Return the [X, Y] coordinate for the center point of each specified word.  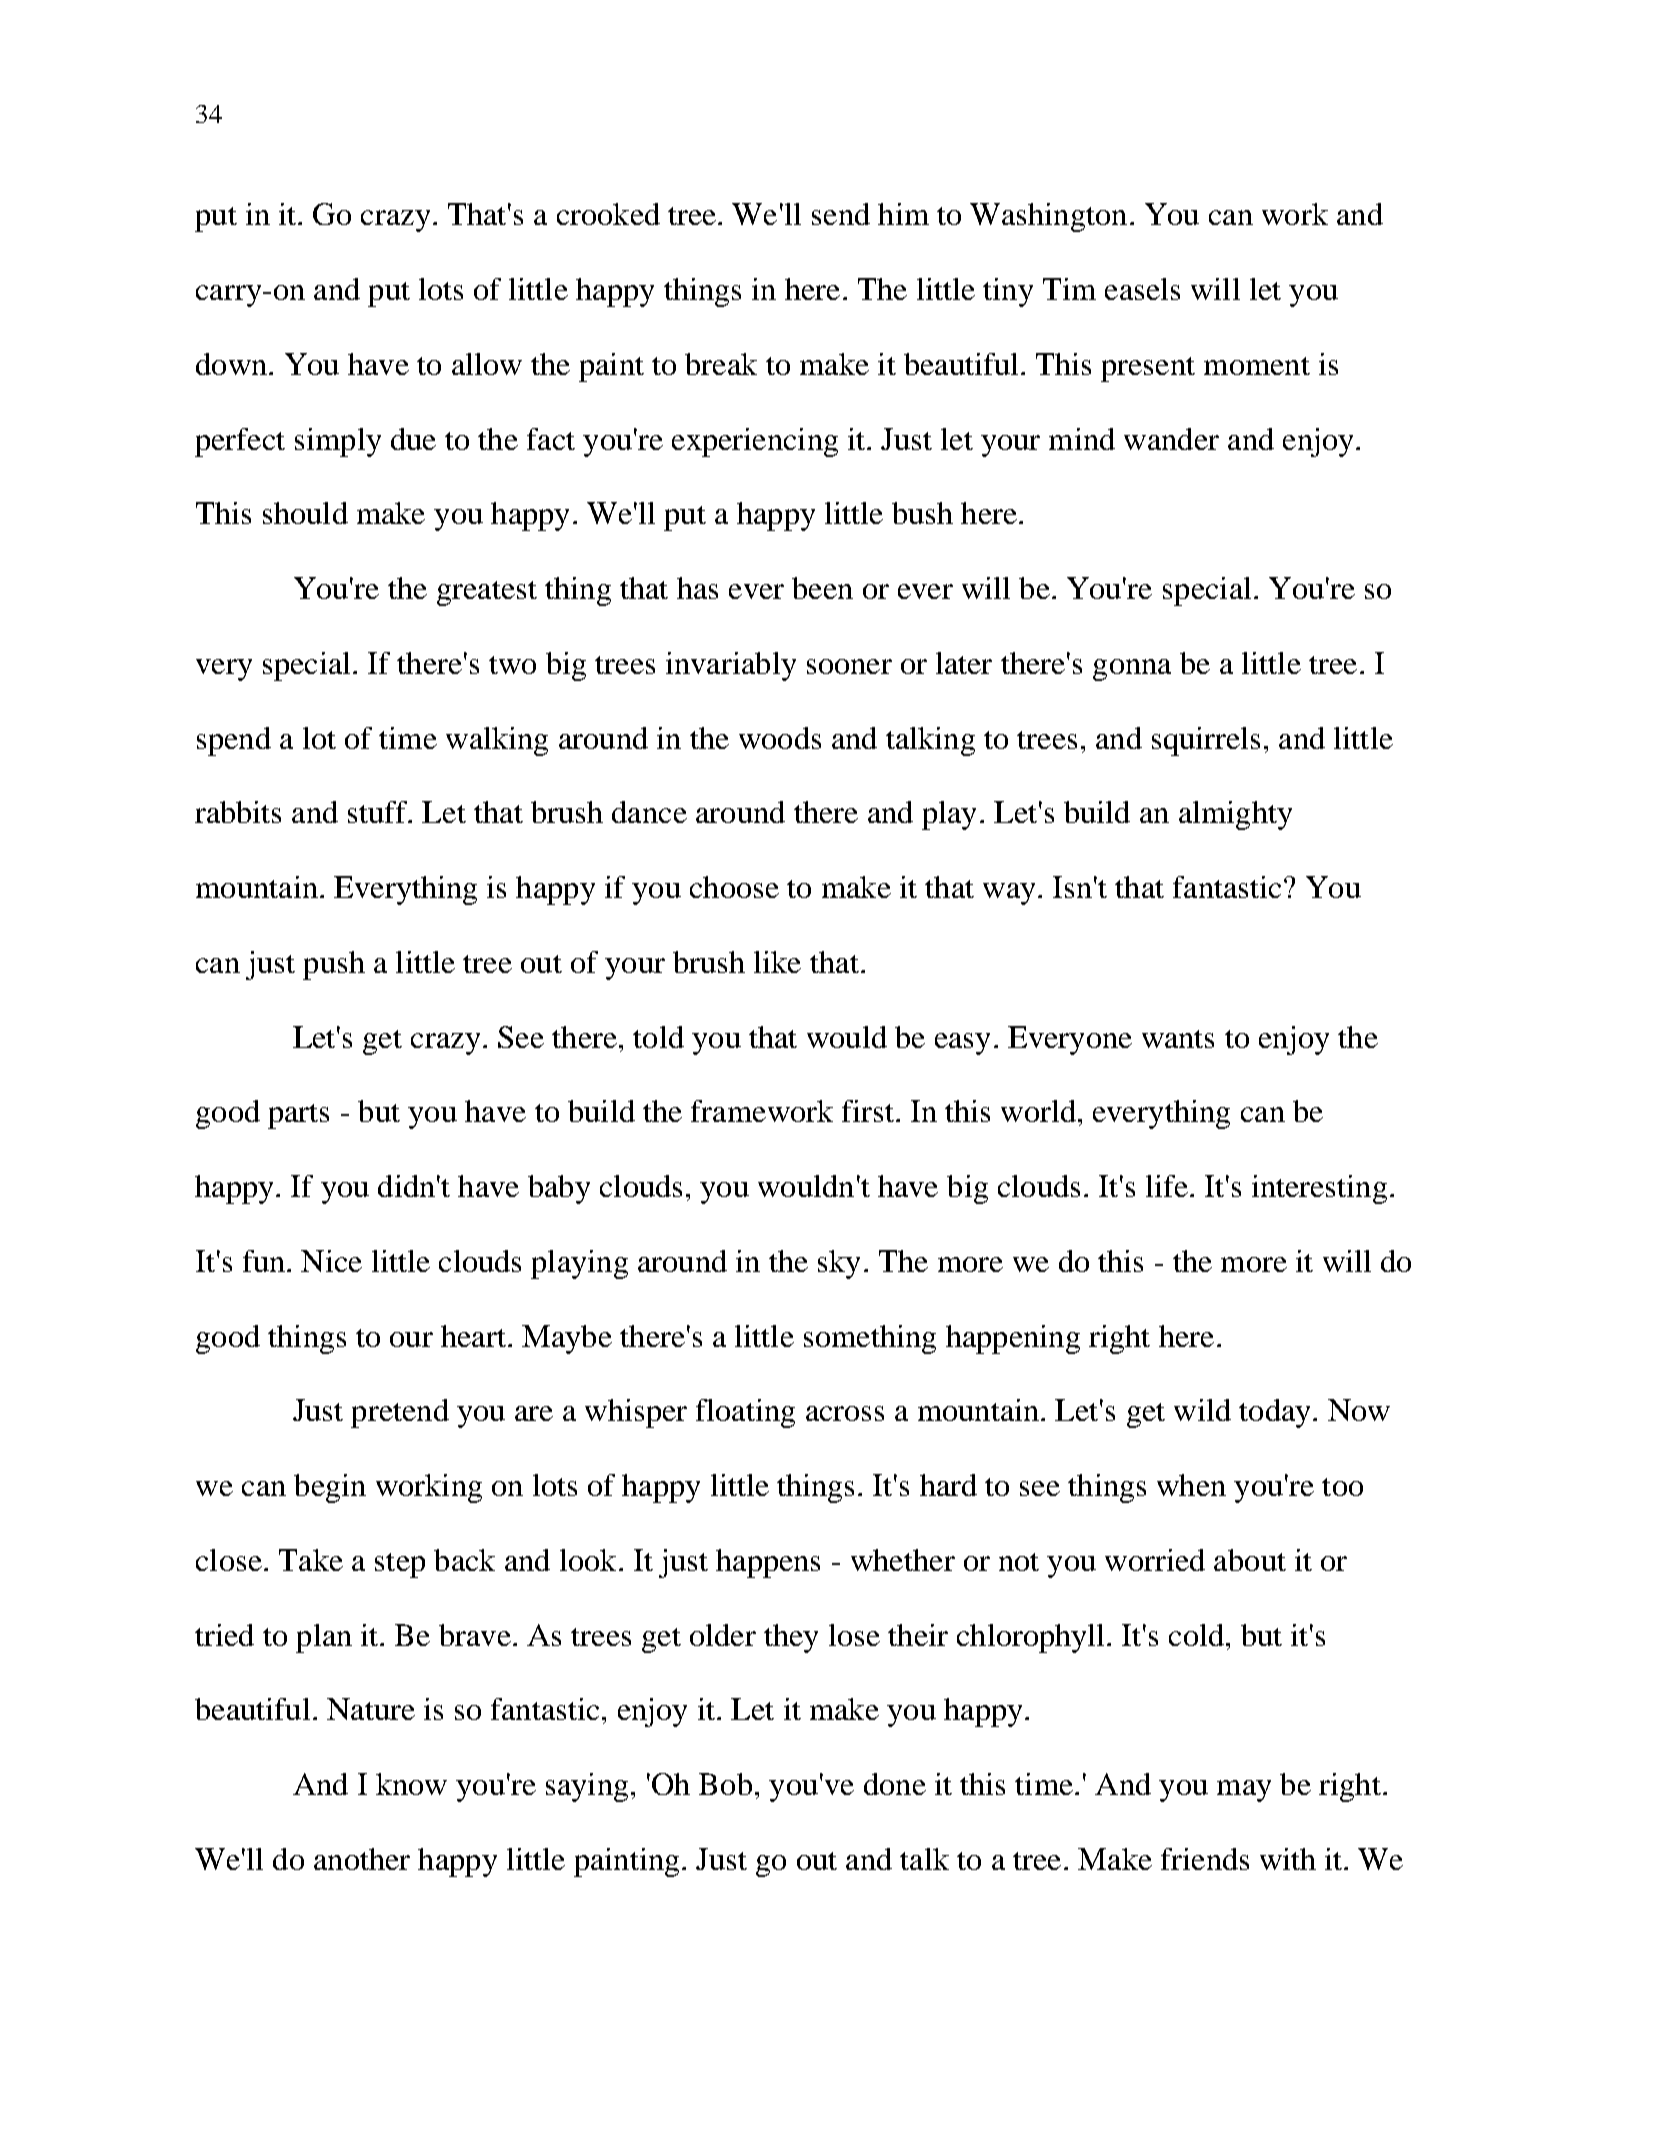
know [411, 1784]
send [841, 214]
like [777, 962]
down [231, 364]
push [334, 965]
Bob [725, 1784]
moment [1257, 366]
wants [1178, 1039]
